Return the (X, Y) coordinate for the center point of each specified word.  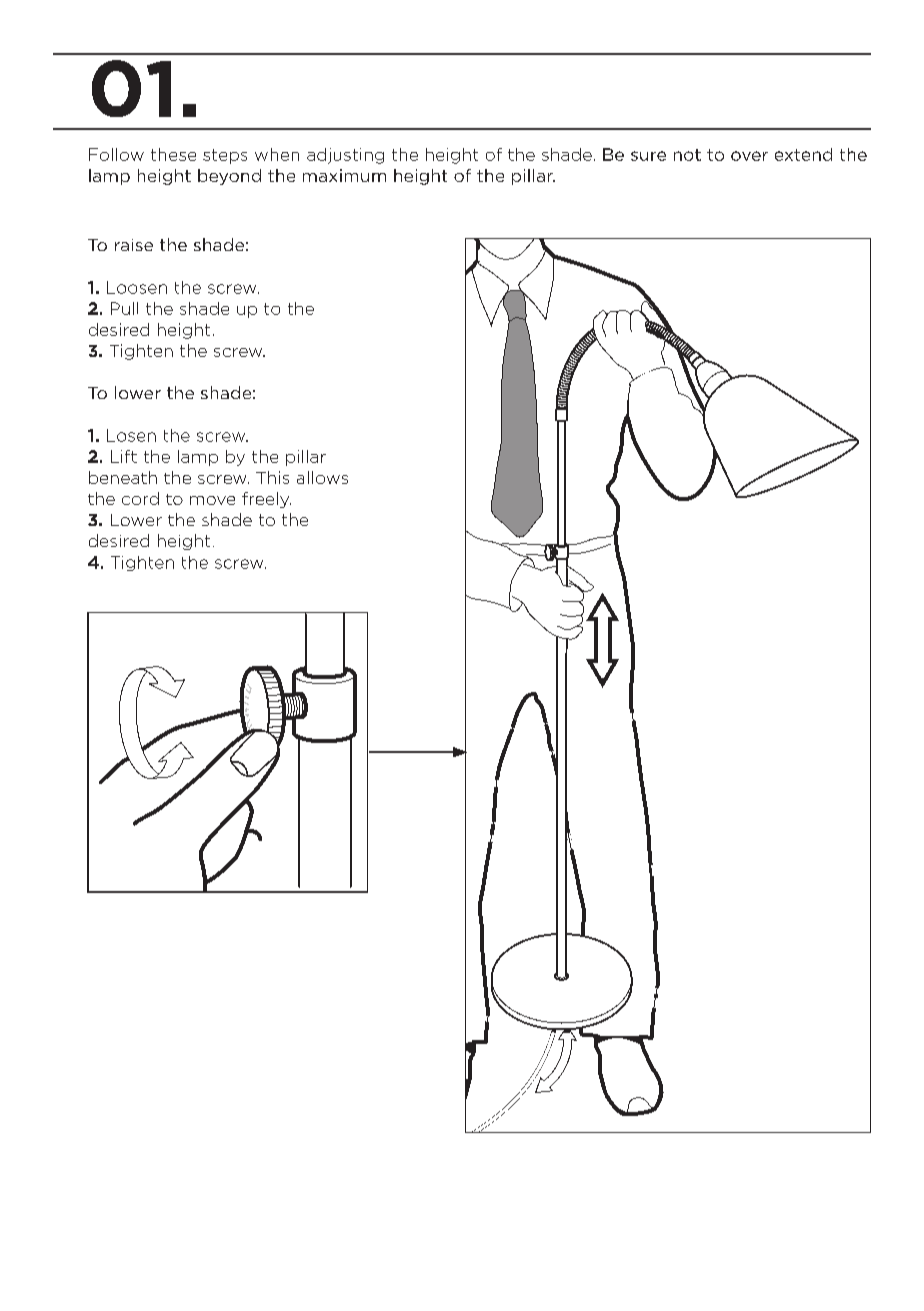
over (749, 156)
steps (225, 156)
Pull (124, 308)
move (212, 500)
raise (134, 245)
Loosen (137, 287)
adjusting (345, 156)
